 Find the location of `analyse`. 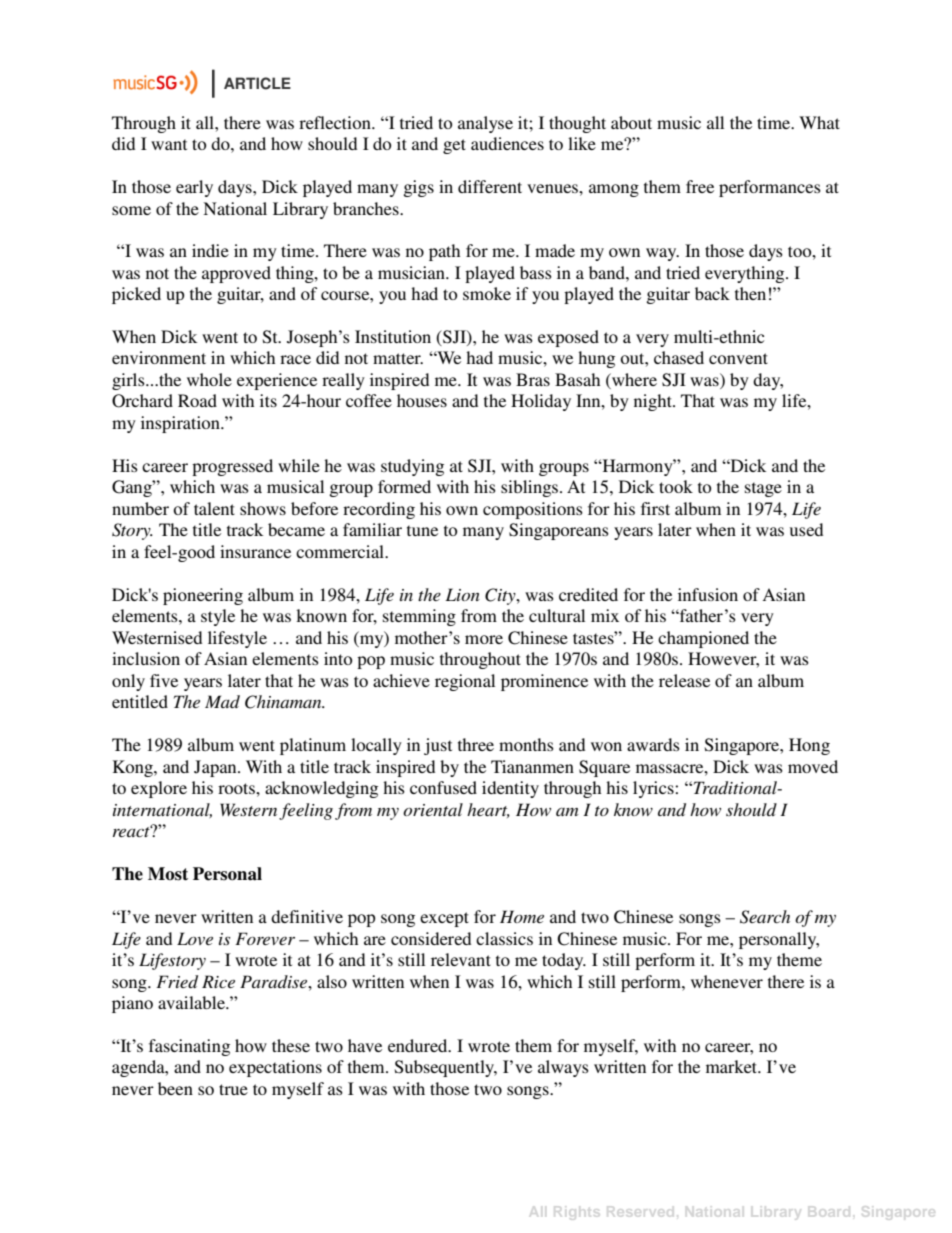

analyse is located at coordinates (485, 124).
